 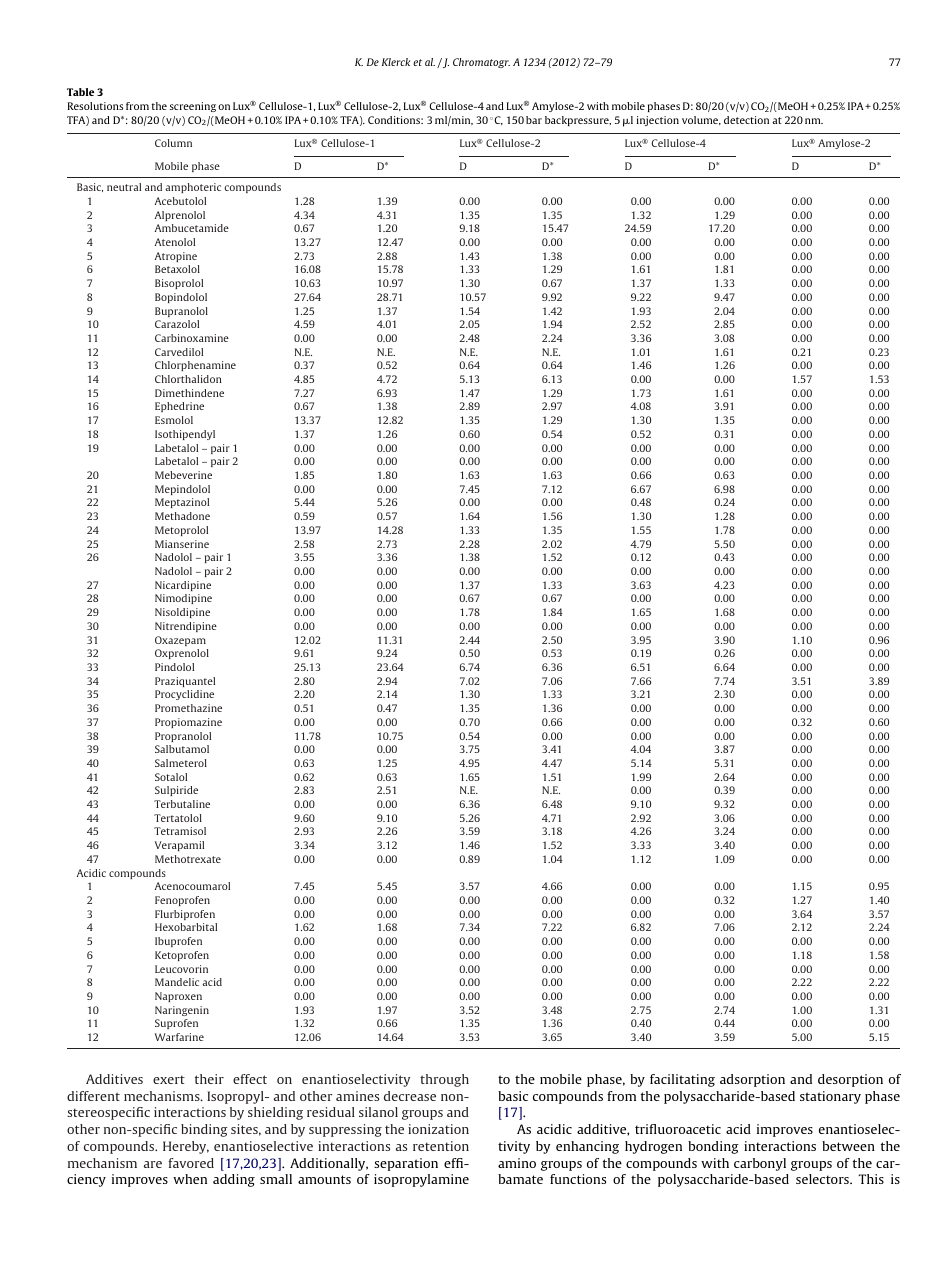 What do you see at coordinates (183, 737) in the screenshot?
I see `Propranolol` at bounding box center [183, 737].
